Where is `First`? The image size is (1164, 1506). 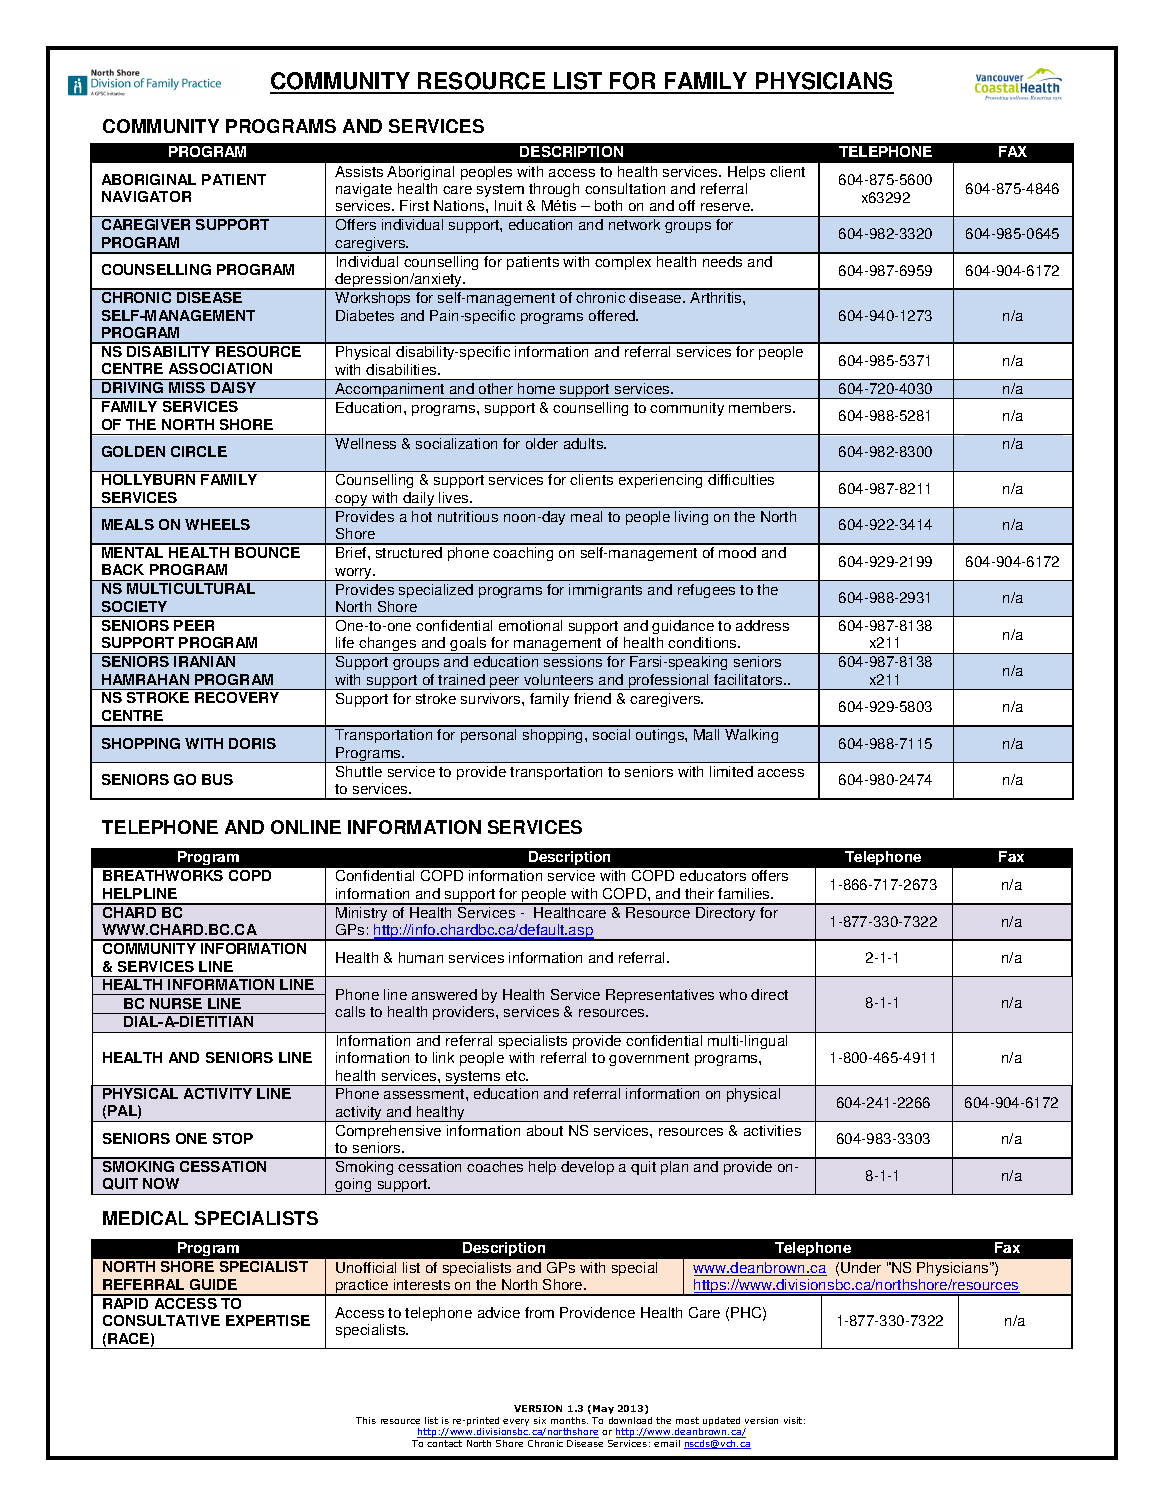 First is located at coordinates (414, 205).
